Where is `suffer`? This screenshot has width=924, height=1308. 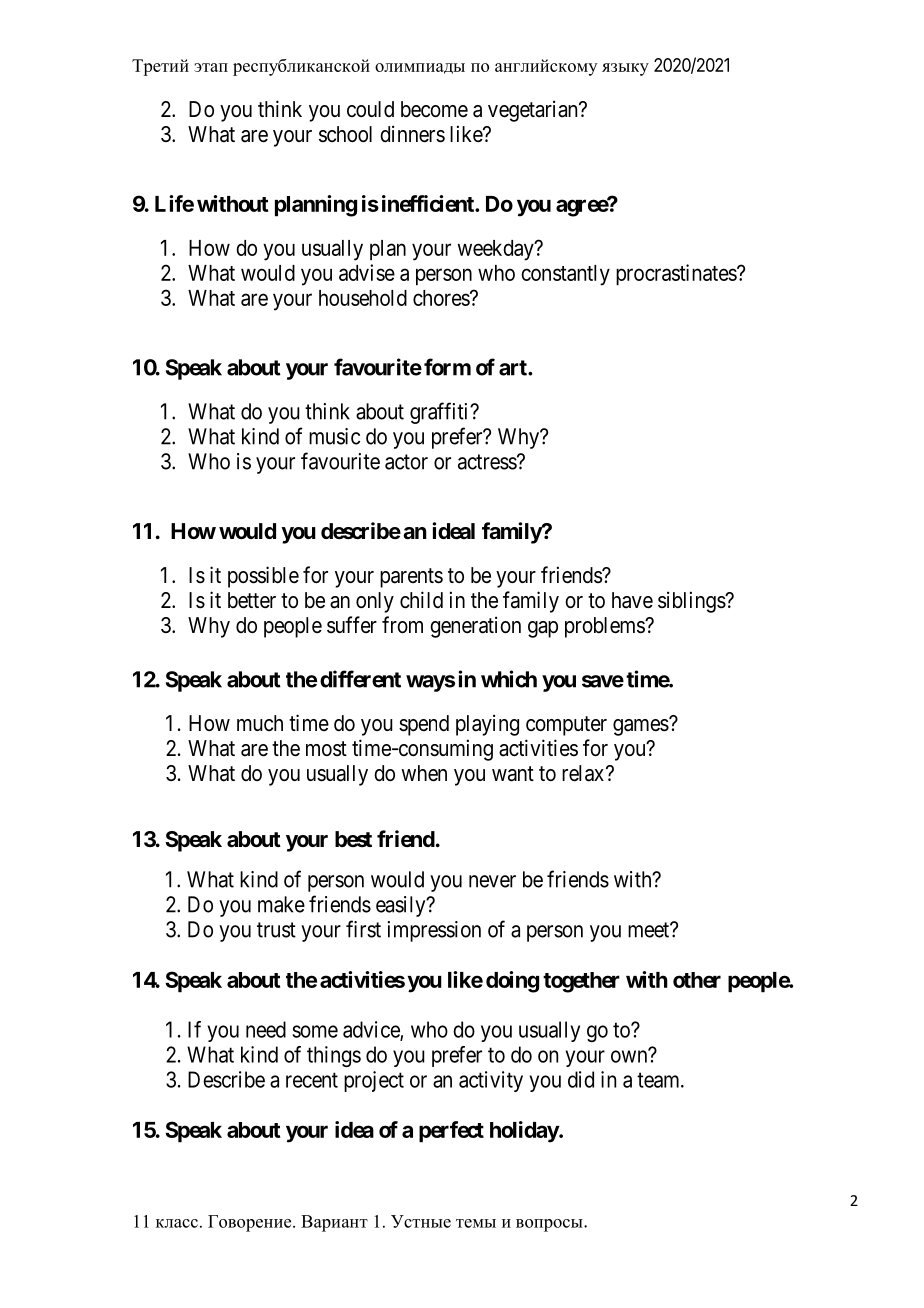
suffer is located at coordinates (352, 624).
